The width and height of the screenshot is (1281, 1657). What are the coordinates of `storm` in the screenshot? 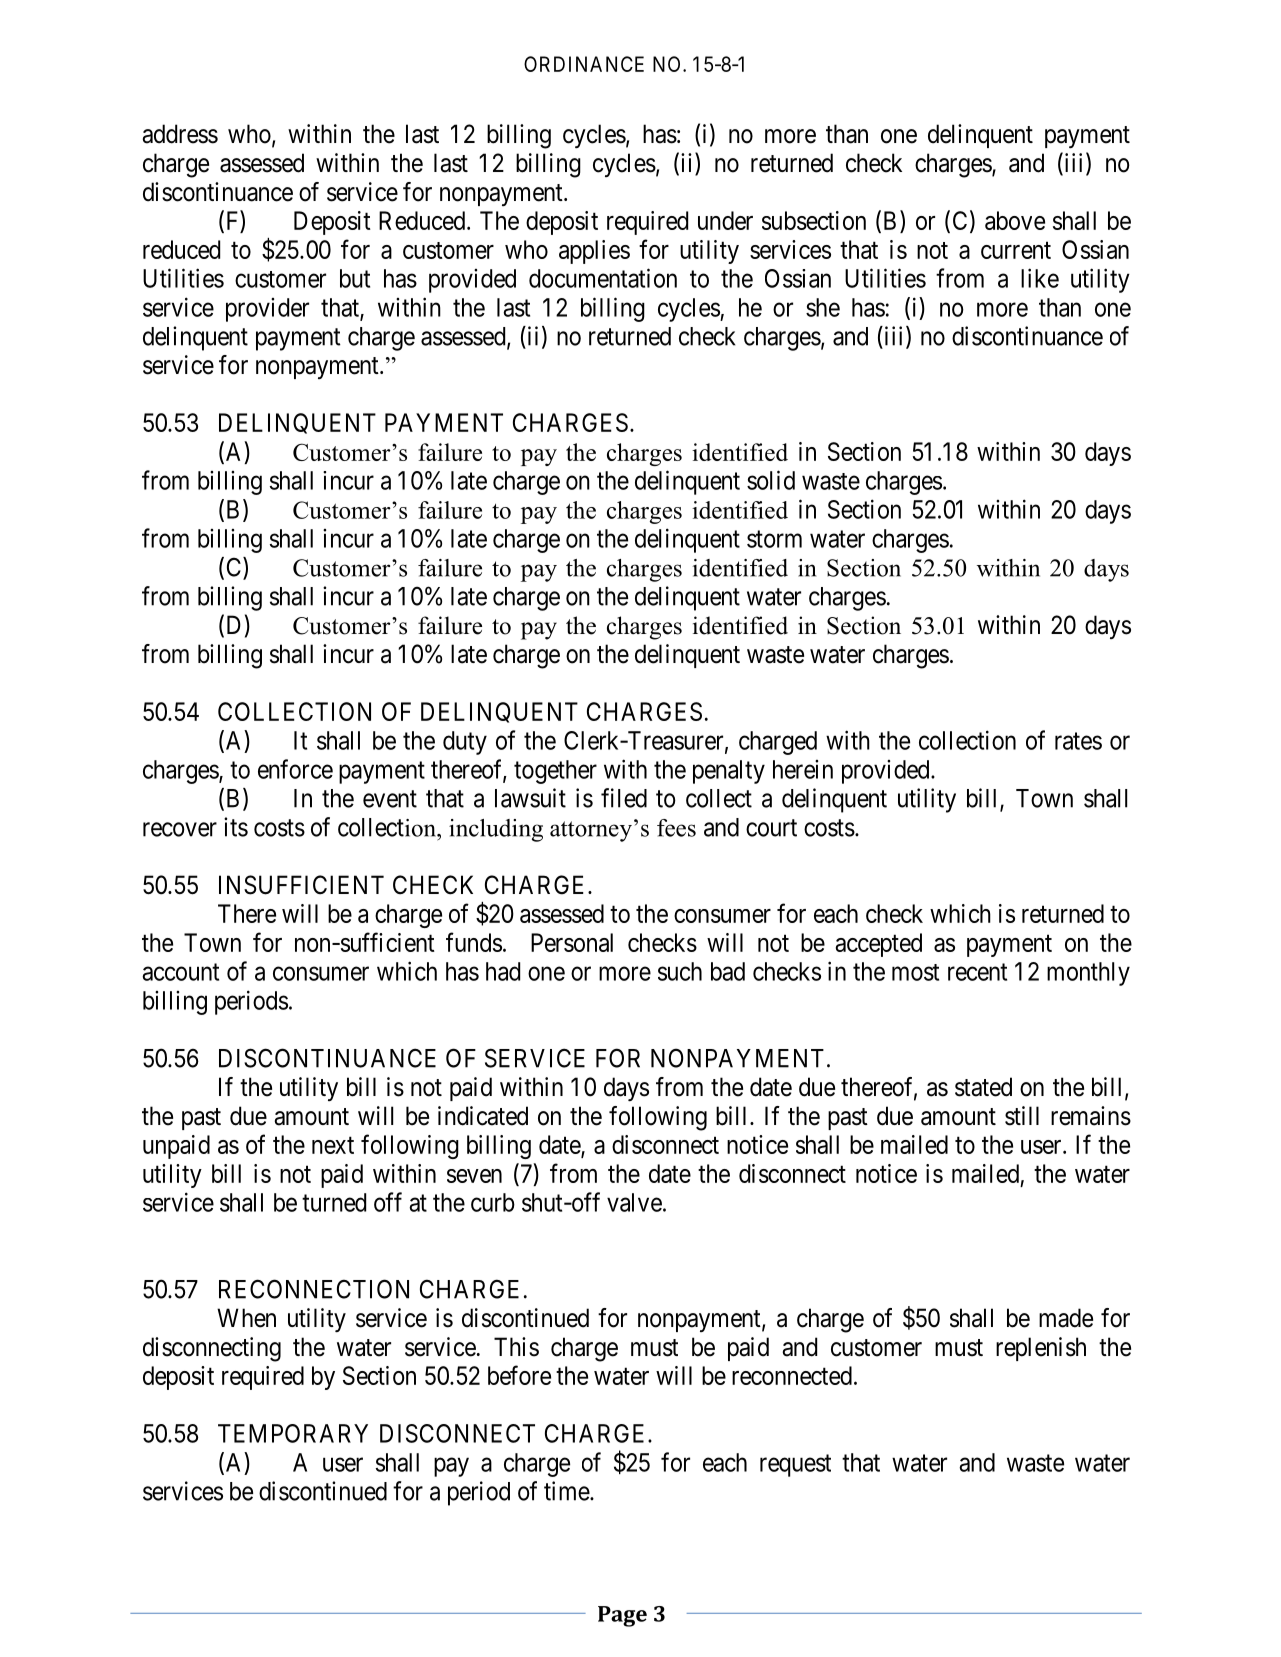 It's located at (774, 539).
